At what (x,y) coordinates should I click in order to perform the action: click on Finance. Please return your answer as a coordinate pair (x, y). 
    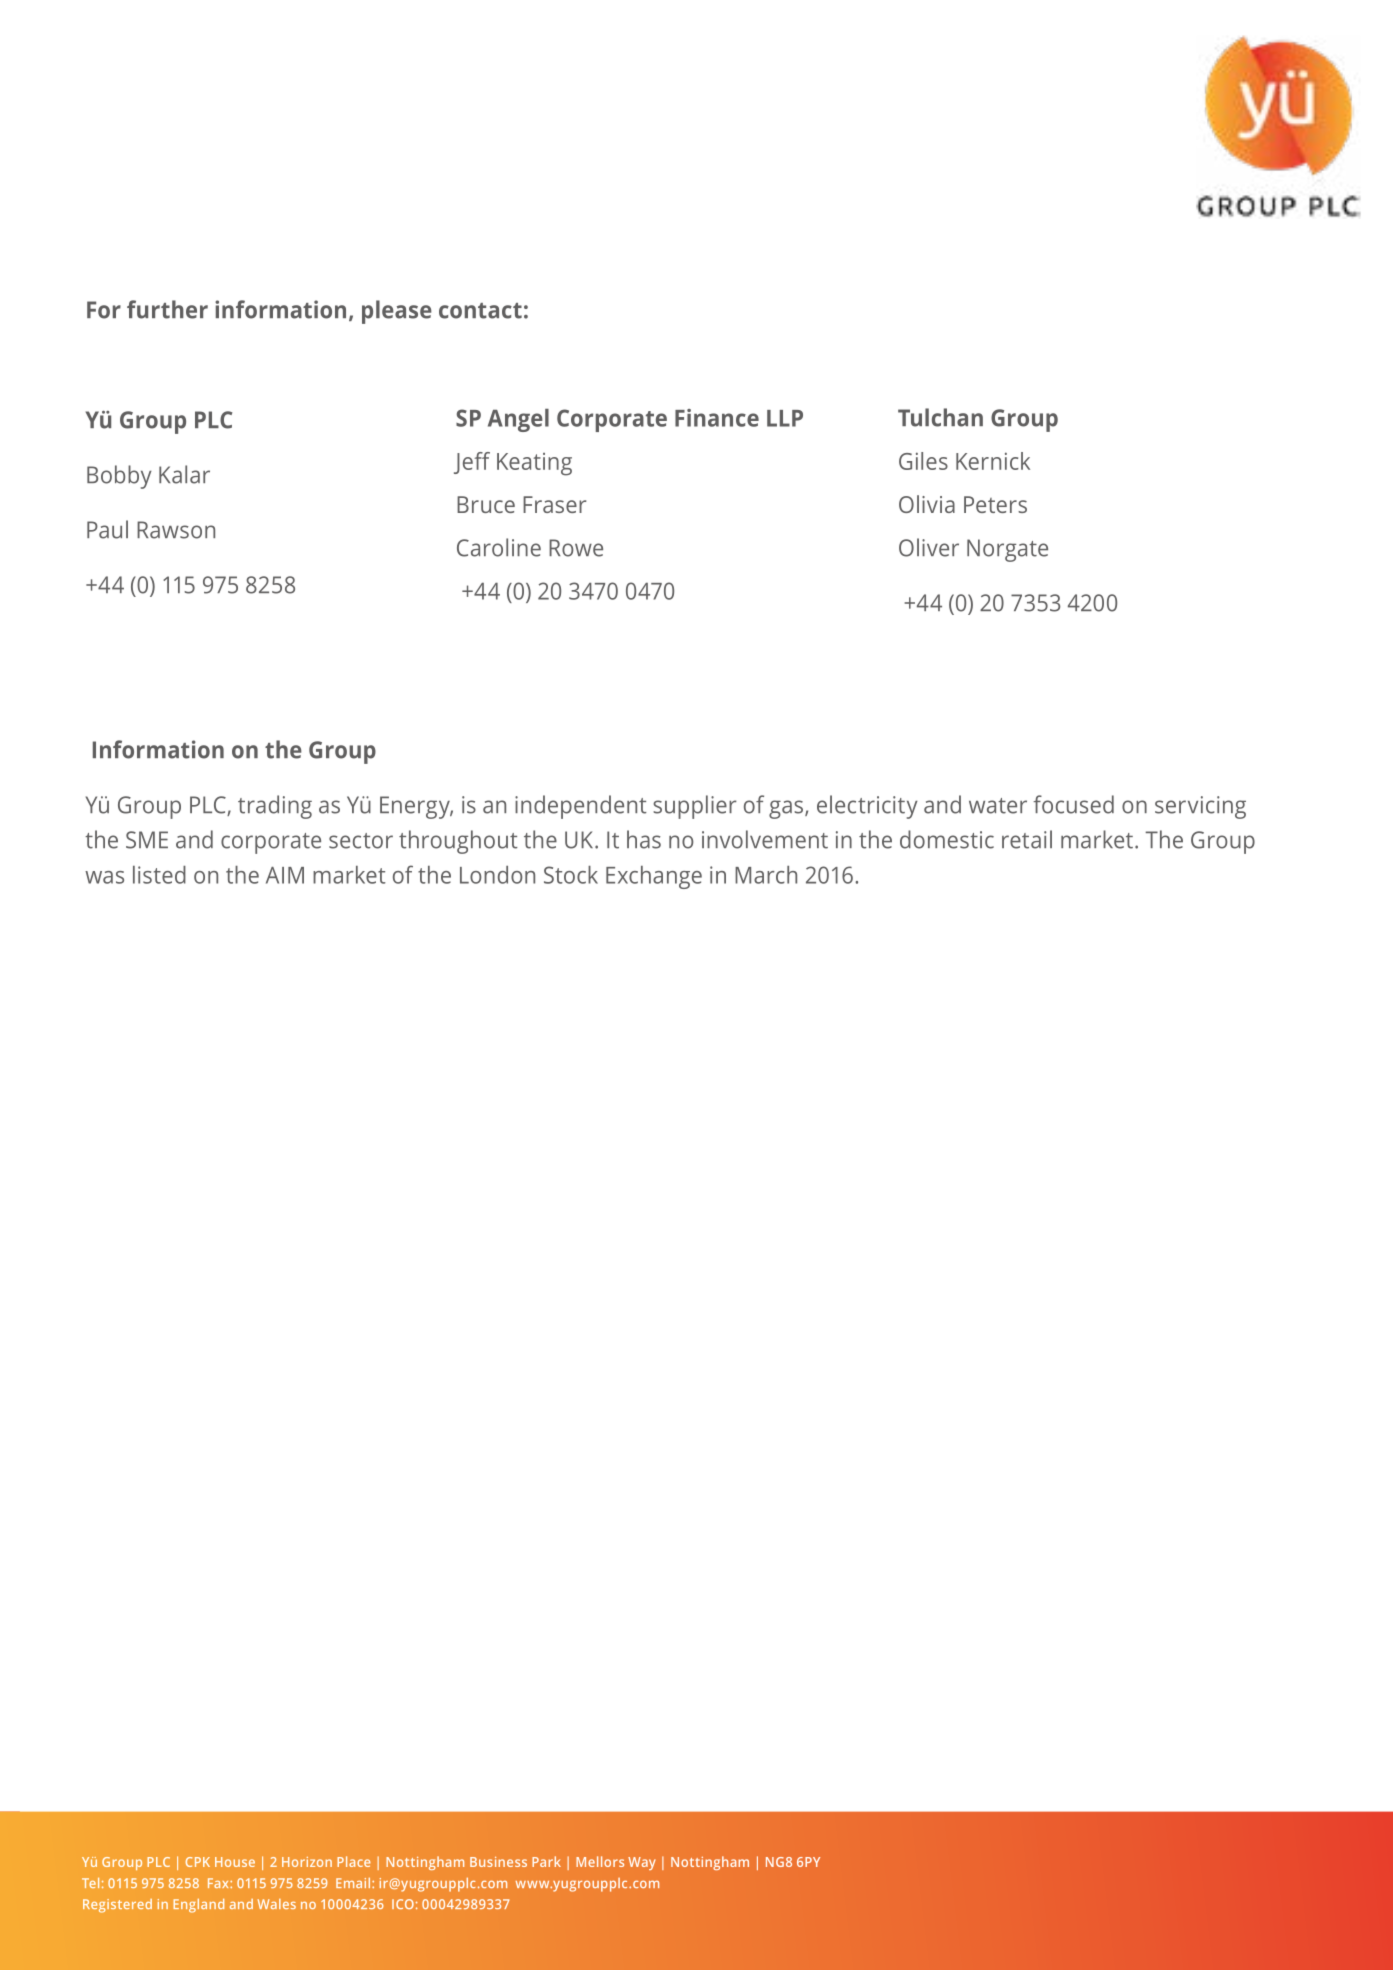
    Looking at the image, I should click on (717, 418).
